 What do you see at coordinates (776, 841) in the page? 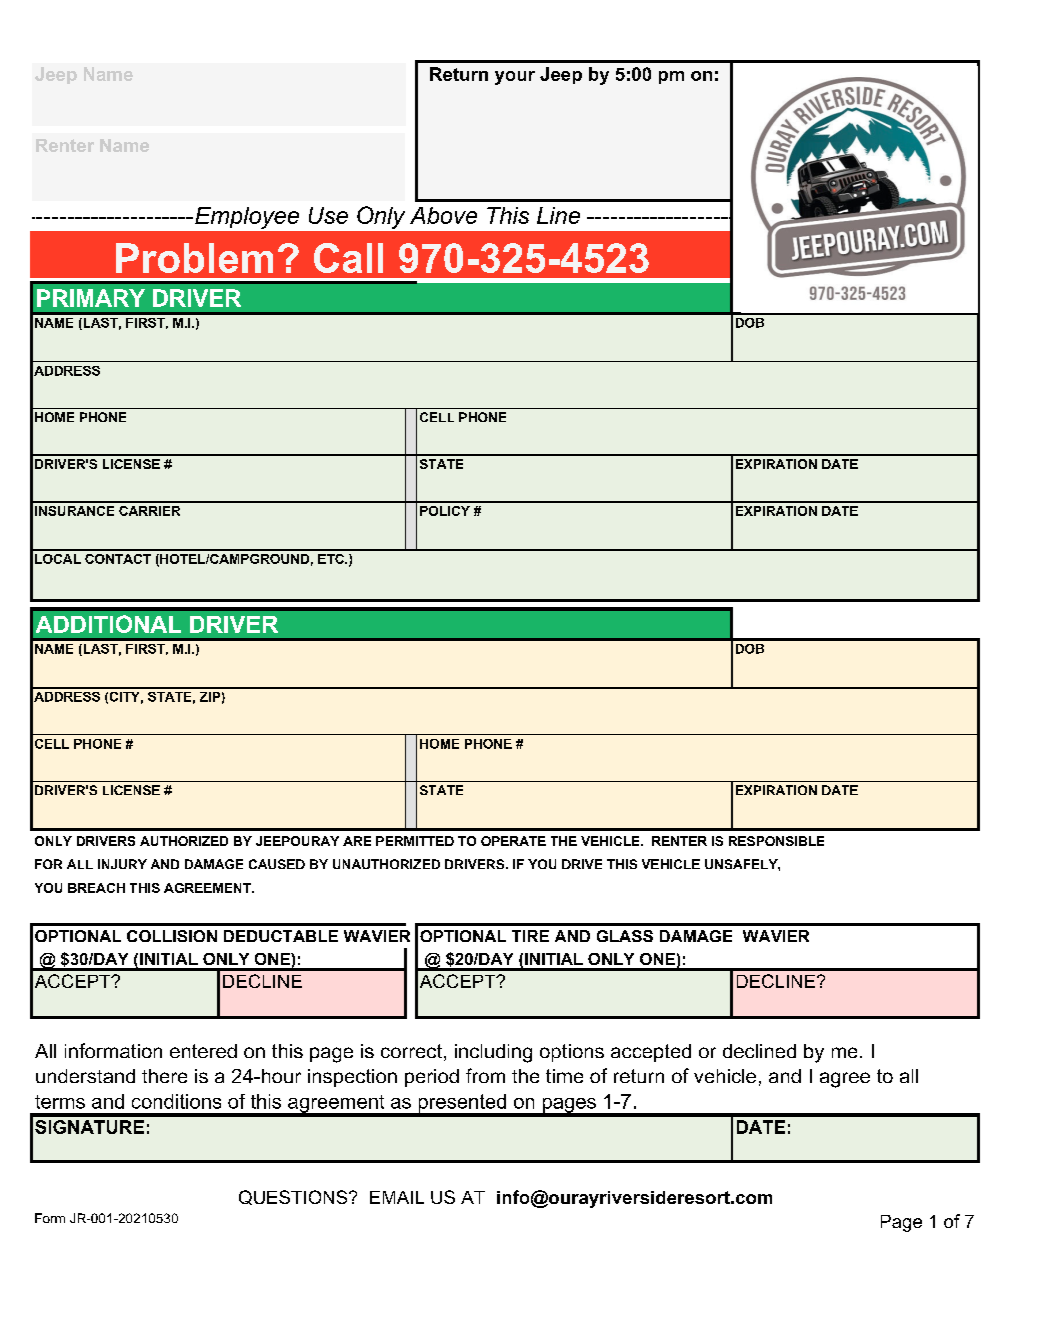
I see `RESPONSIBLE` at bounding box center [776, 841].
